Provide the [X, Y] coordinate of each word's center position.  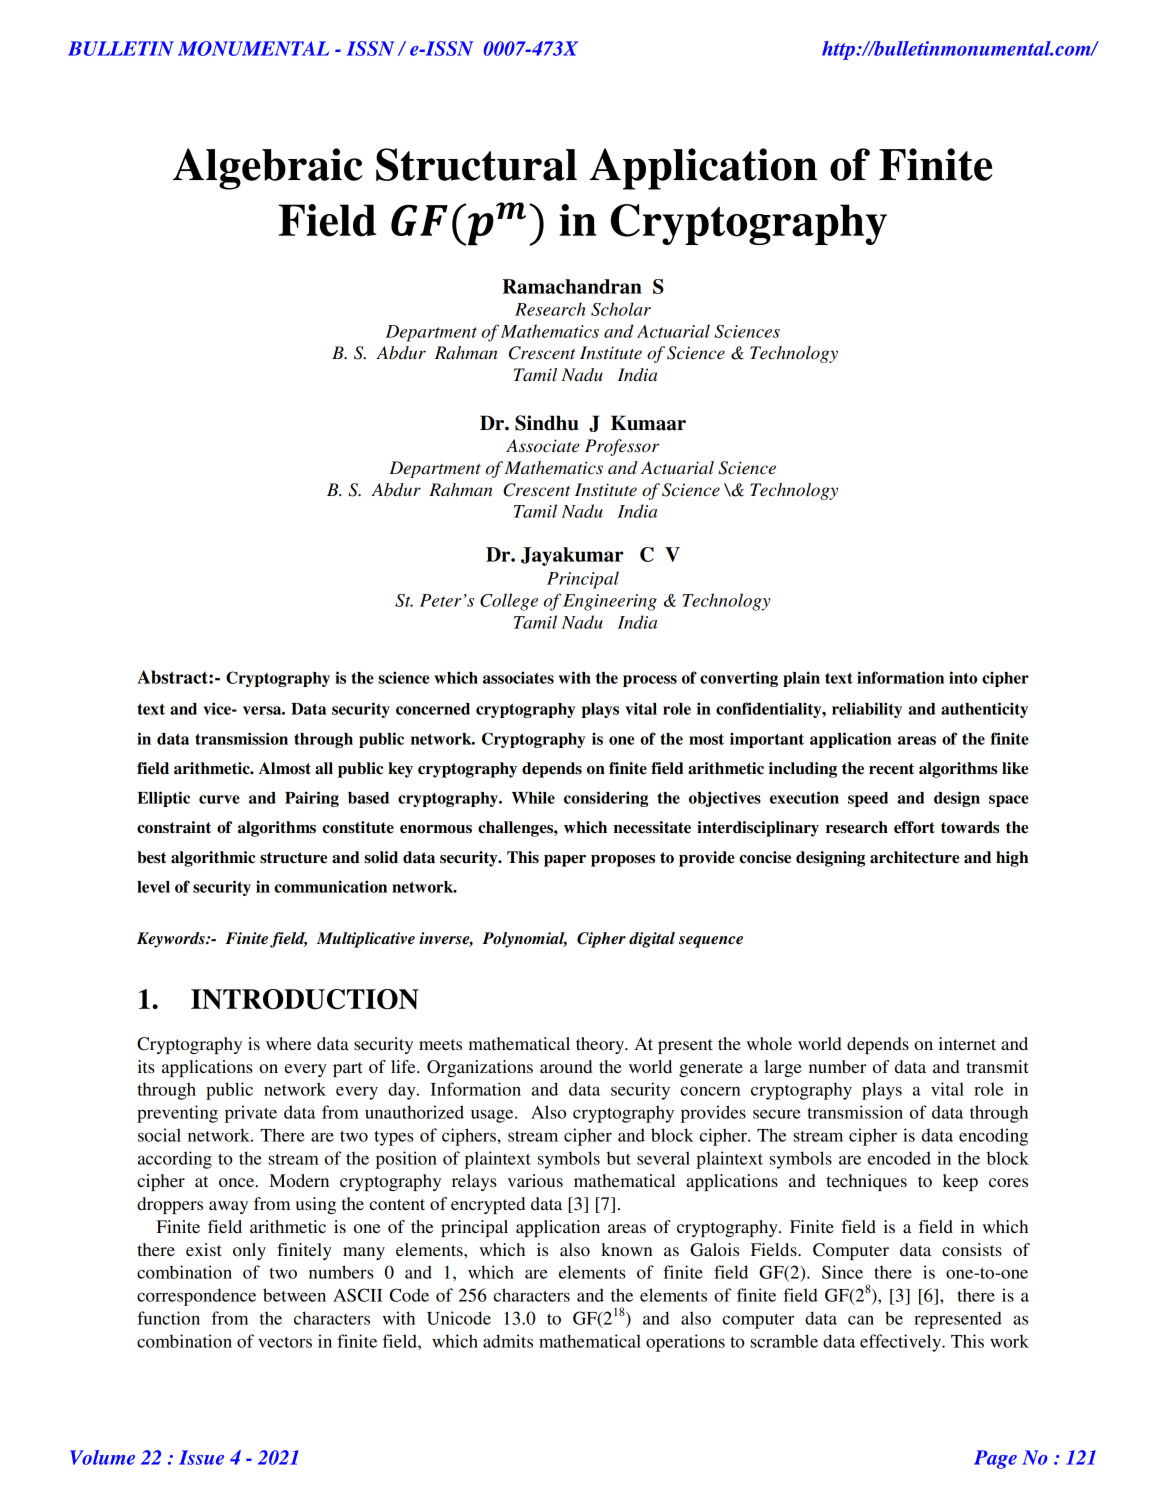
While [533, 797]
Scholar [621, 309]
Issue [201, 1457]
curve [219, 799]
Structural [476, 164]
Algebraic [268, 169]
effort [914, 827]
